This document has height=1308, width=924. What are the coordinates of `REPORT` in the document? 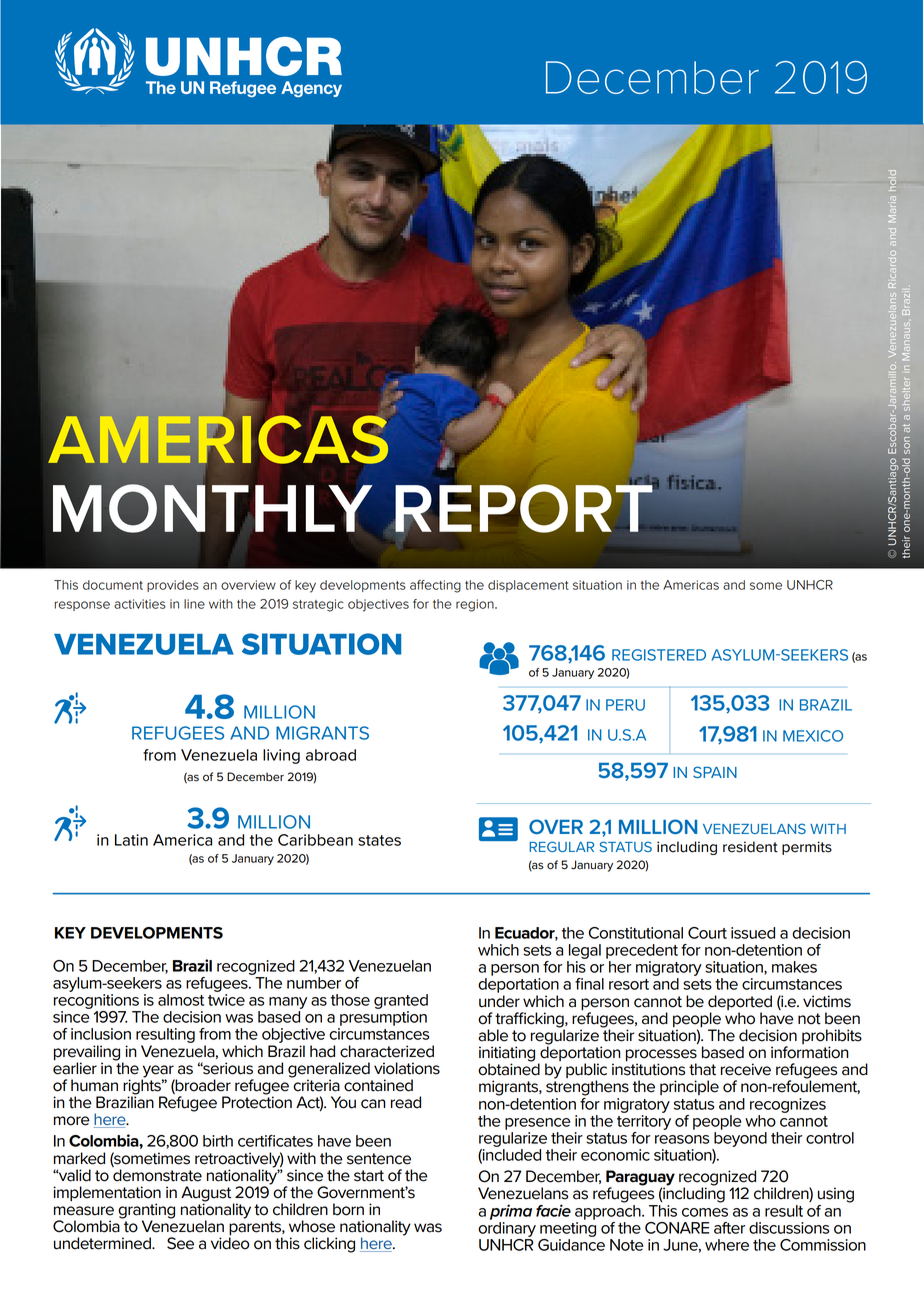 It's located at (525, 507).
